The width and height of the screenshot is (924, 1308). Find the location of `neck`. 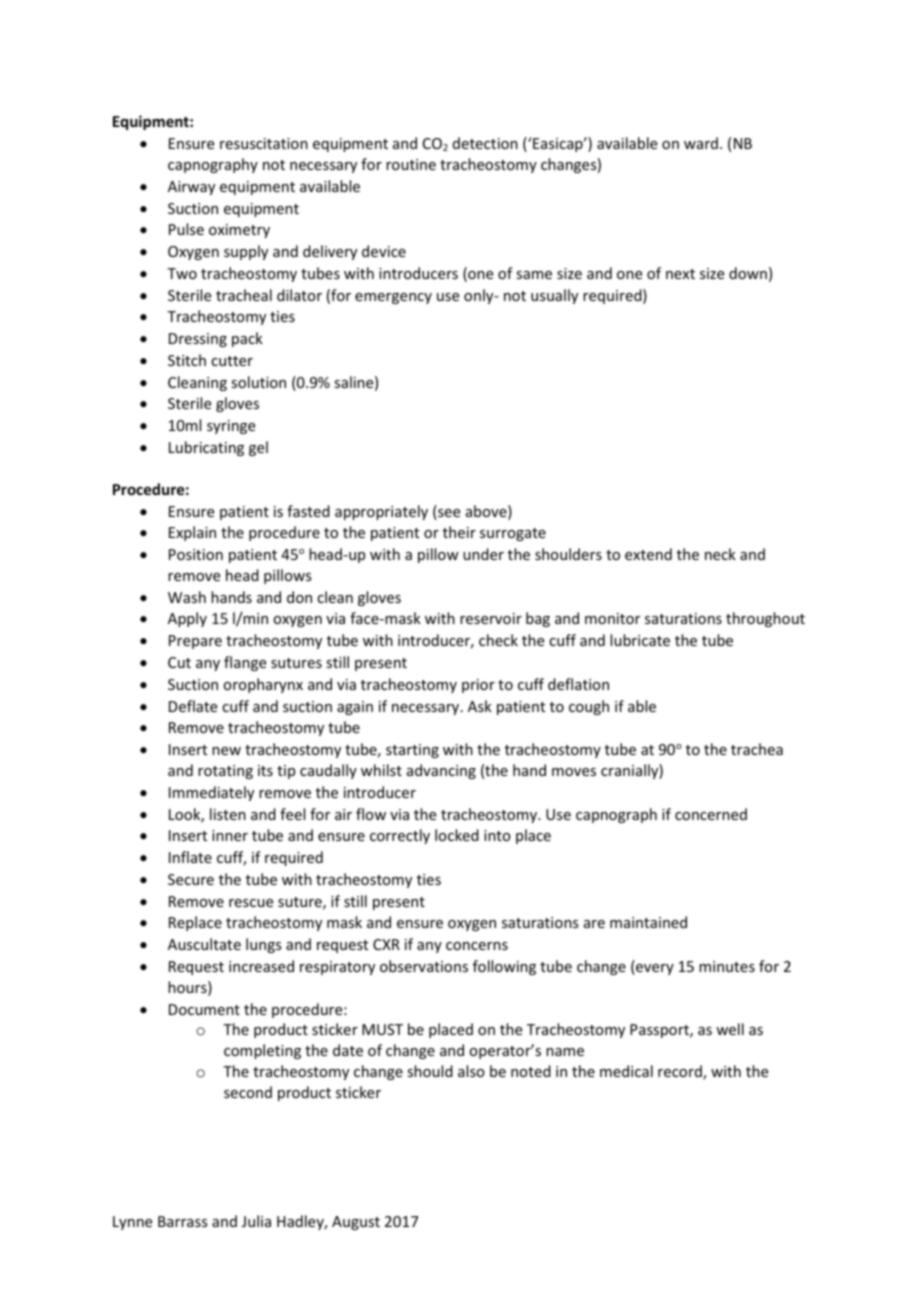

neck is located at coordinates (720, 554).
